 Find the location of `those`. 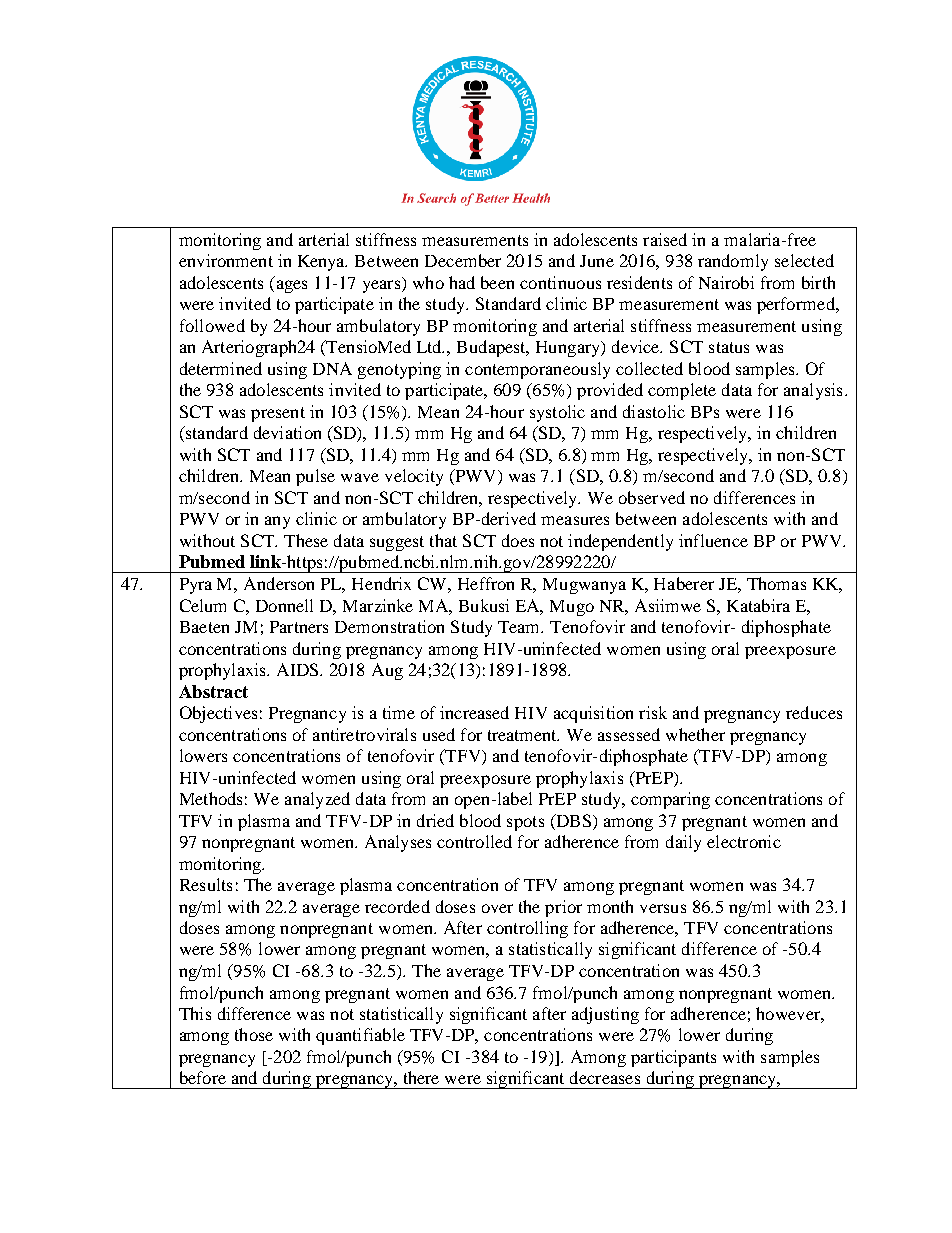

those is located at coordinates (254, 1034).
